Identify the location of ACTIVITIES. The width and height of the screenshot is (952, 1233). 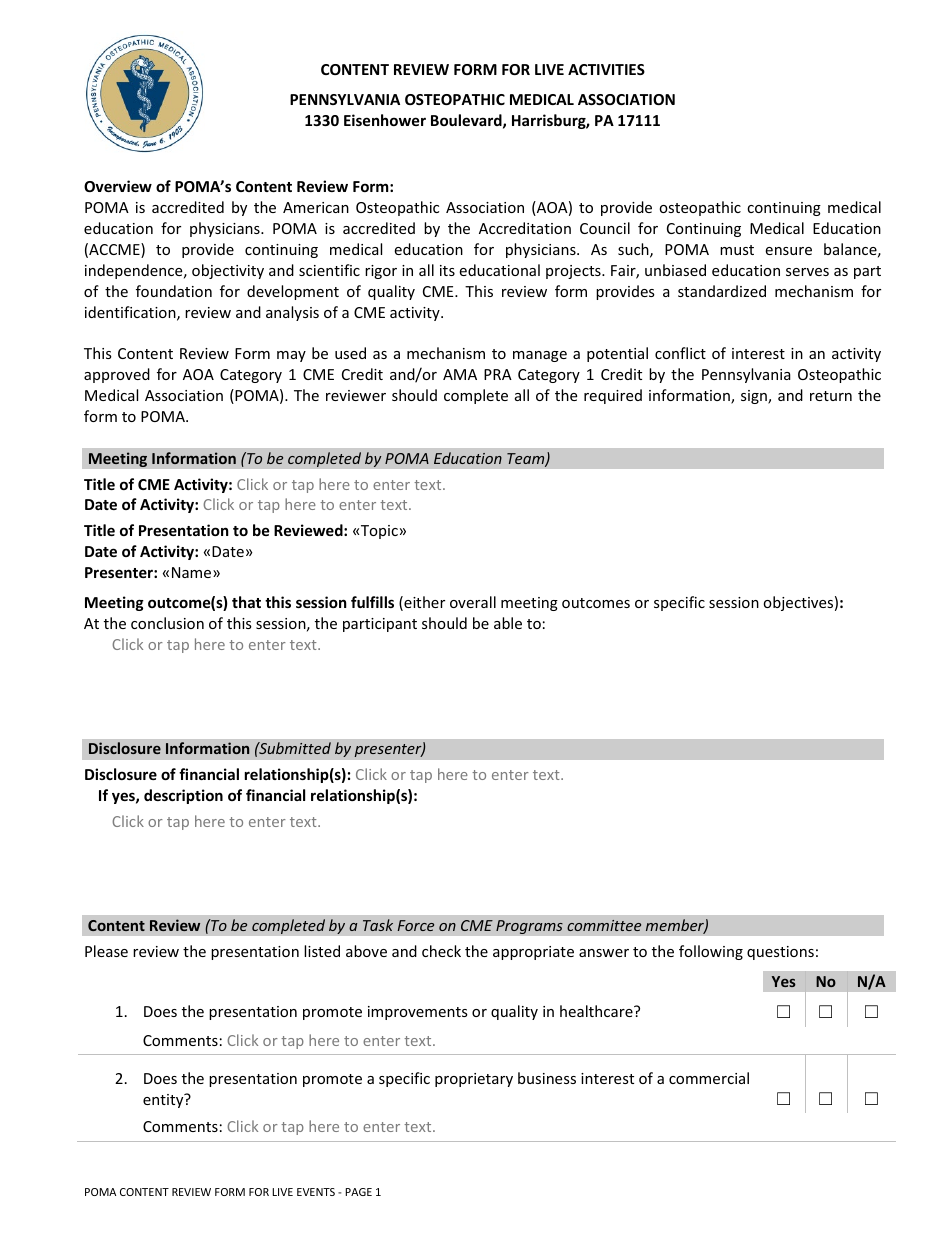
(606, 69).
